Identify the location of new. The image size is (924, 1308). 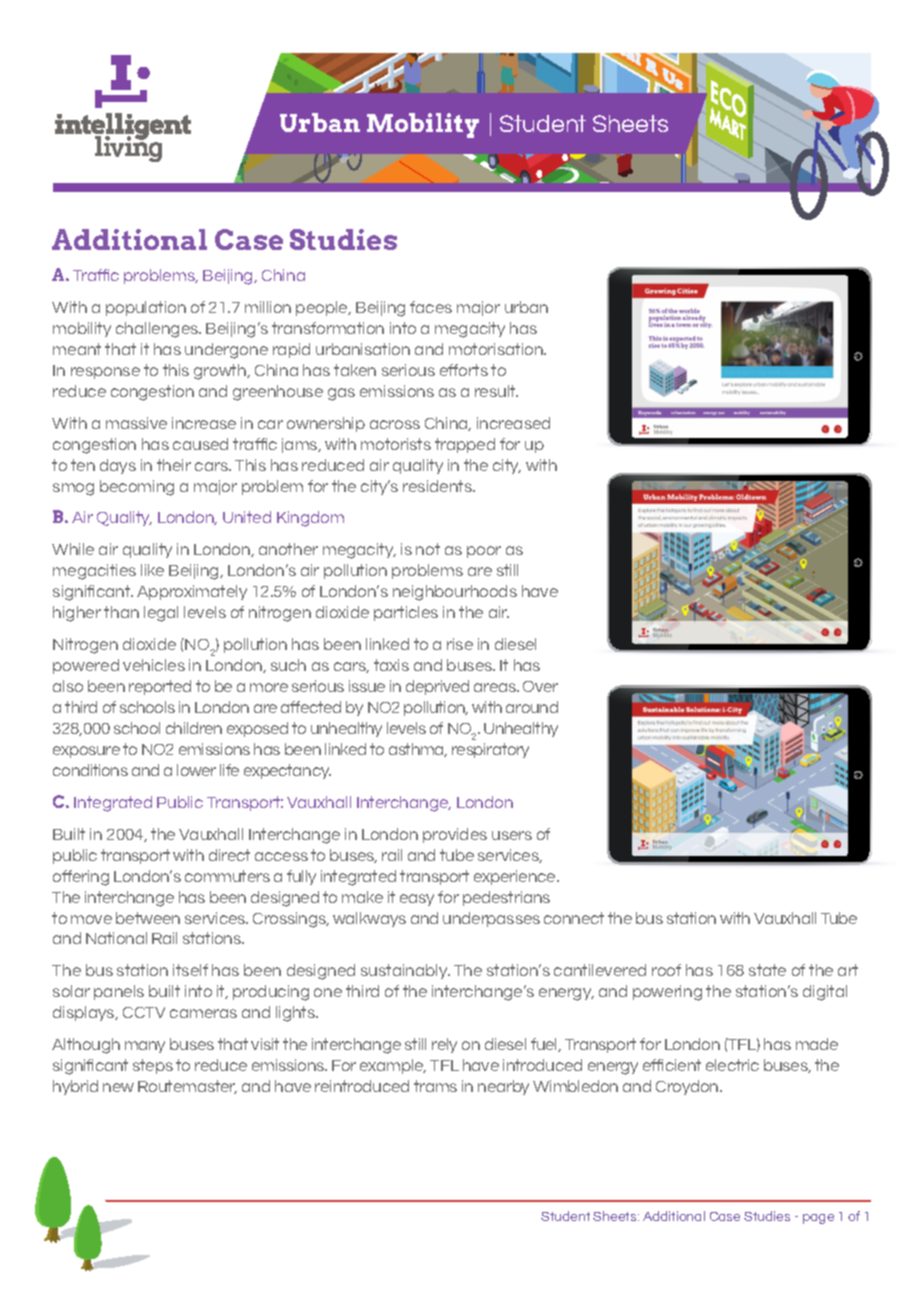
(118, 1087).
